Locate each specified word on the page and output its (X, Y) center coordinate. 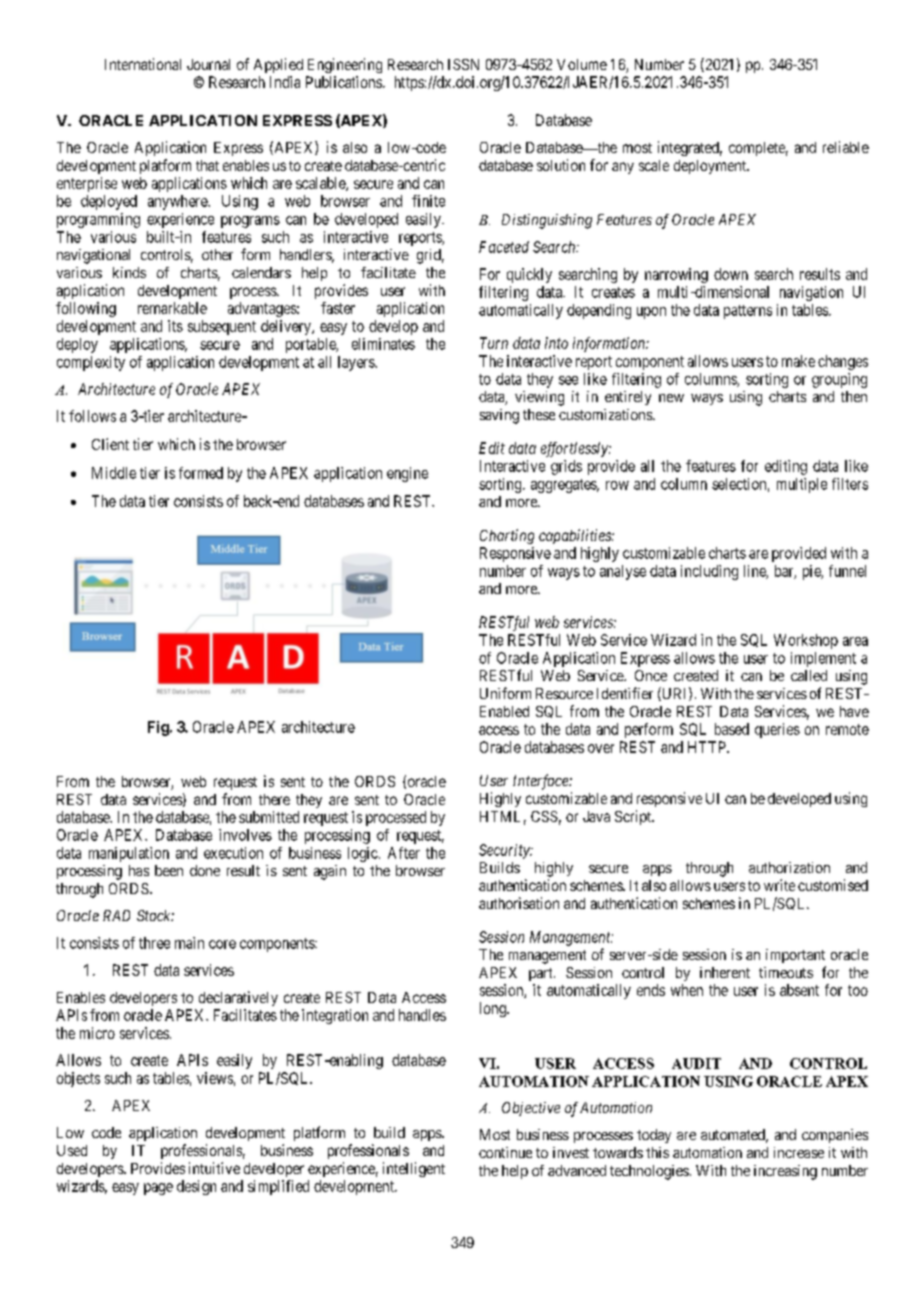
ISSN (463, 64)
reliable (846, 147)
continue (505, 1152)
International (143, 64)
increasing (785, 1172)
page (158, 1189)
